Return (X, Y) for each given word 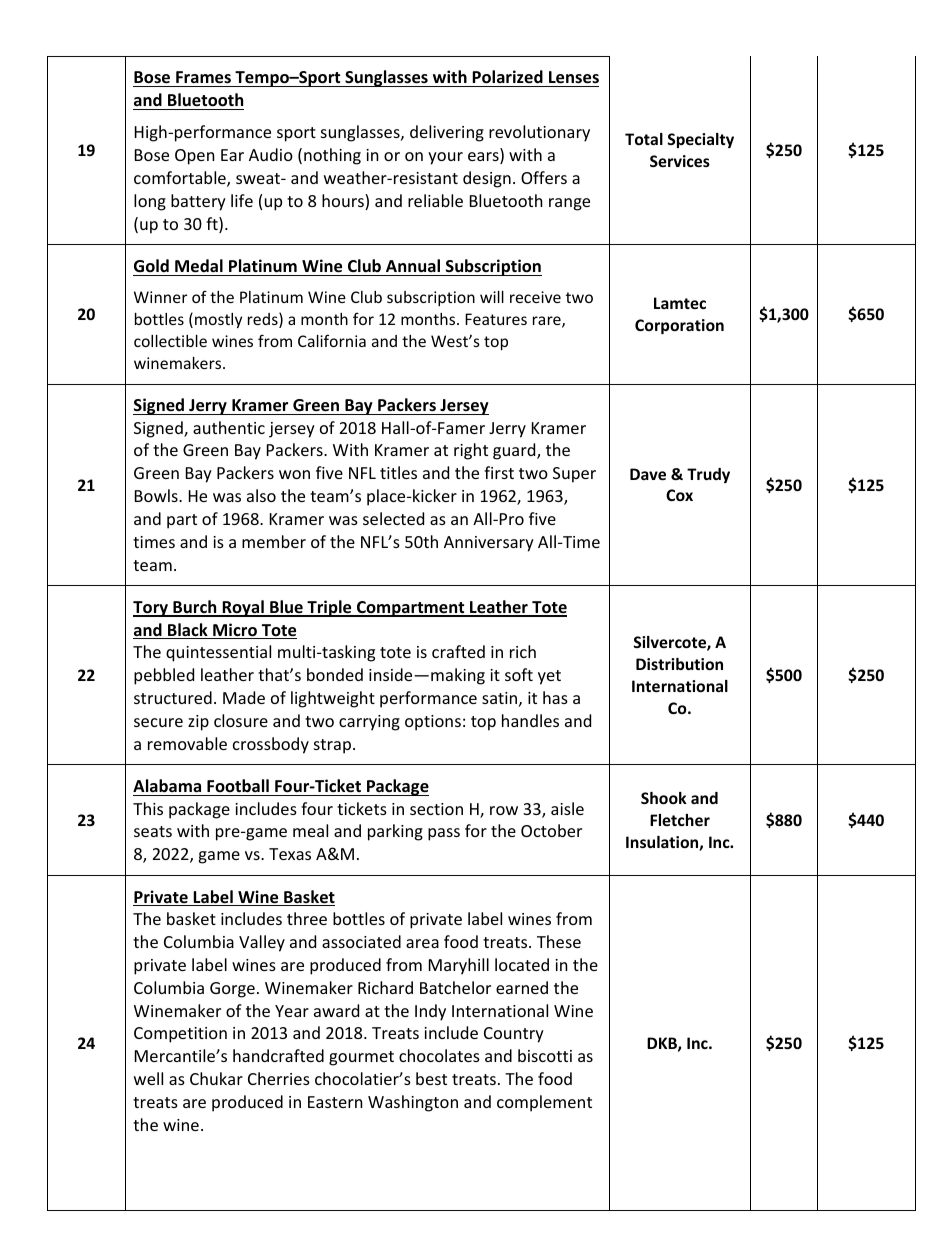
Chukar (216, 1078)
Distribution (679, 664)
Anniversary (489, 544)
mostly (218, 320)
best (431, 1078)
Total (644, 139)
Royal (243, 608)
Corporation (679, 326)
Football (238, 785)
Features (496, 319)
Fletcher (680, 820)
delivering (447, 133)
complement (544, 1103)
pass (444, 834)
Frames (203, 79)
